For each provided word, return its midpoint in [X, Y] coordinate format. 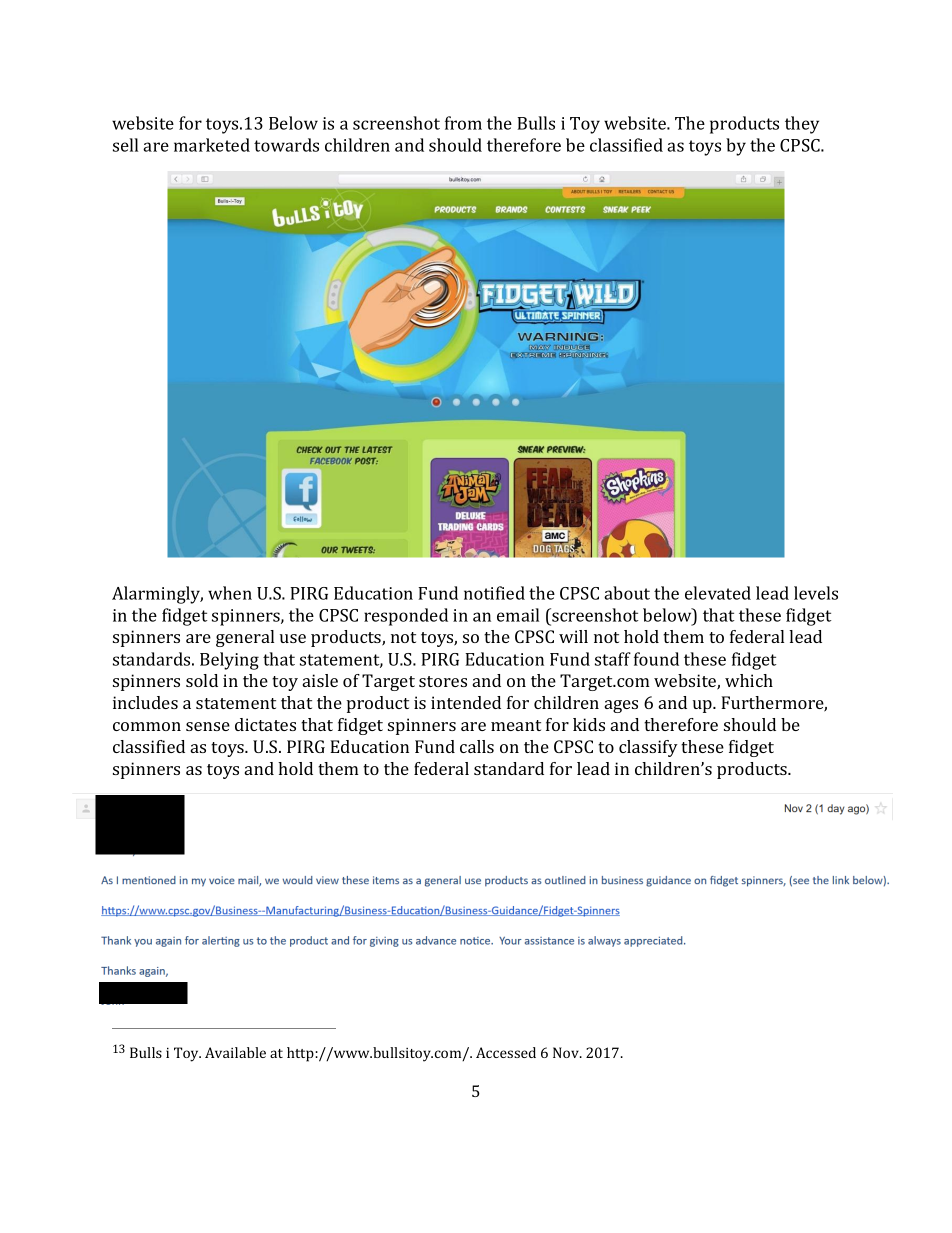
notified [494, 593]
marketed [212, 145]
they [802, 125]
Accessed [506, 1052]
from [463, 123]
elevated [718, 593]
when [230, 593]
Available [235, 1052]
